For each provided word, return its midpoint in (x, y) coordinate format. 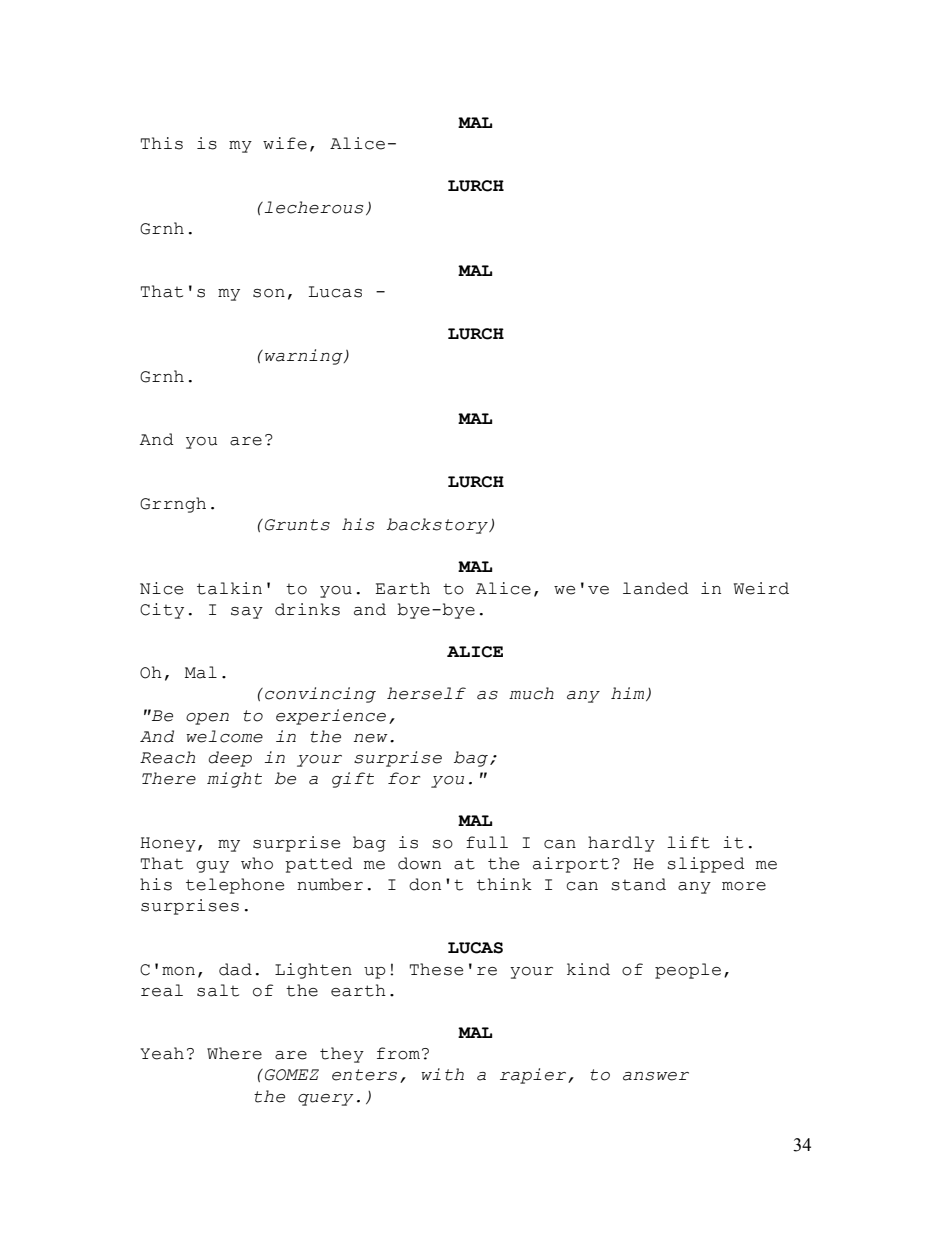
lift (688, 842)
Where (234, 1053)
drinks (307, 609)
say (247, 613)
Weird (761, 588)
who (257, 863)
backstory (438, 526)
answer (656, 1076)
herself (426, 693)
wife (285, 143)
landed (656, 588)
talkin (229, 588)
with (442, 1074)
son (269, 293)
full (487, 842)
